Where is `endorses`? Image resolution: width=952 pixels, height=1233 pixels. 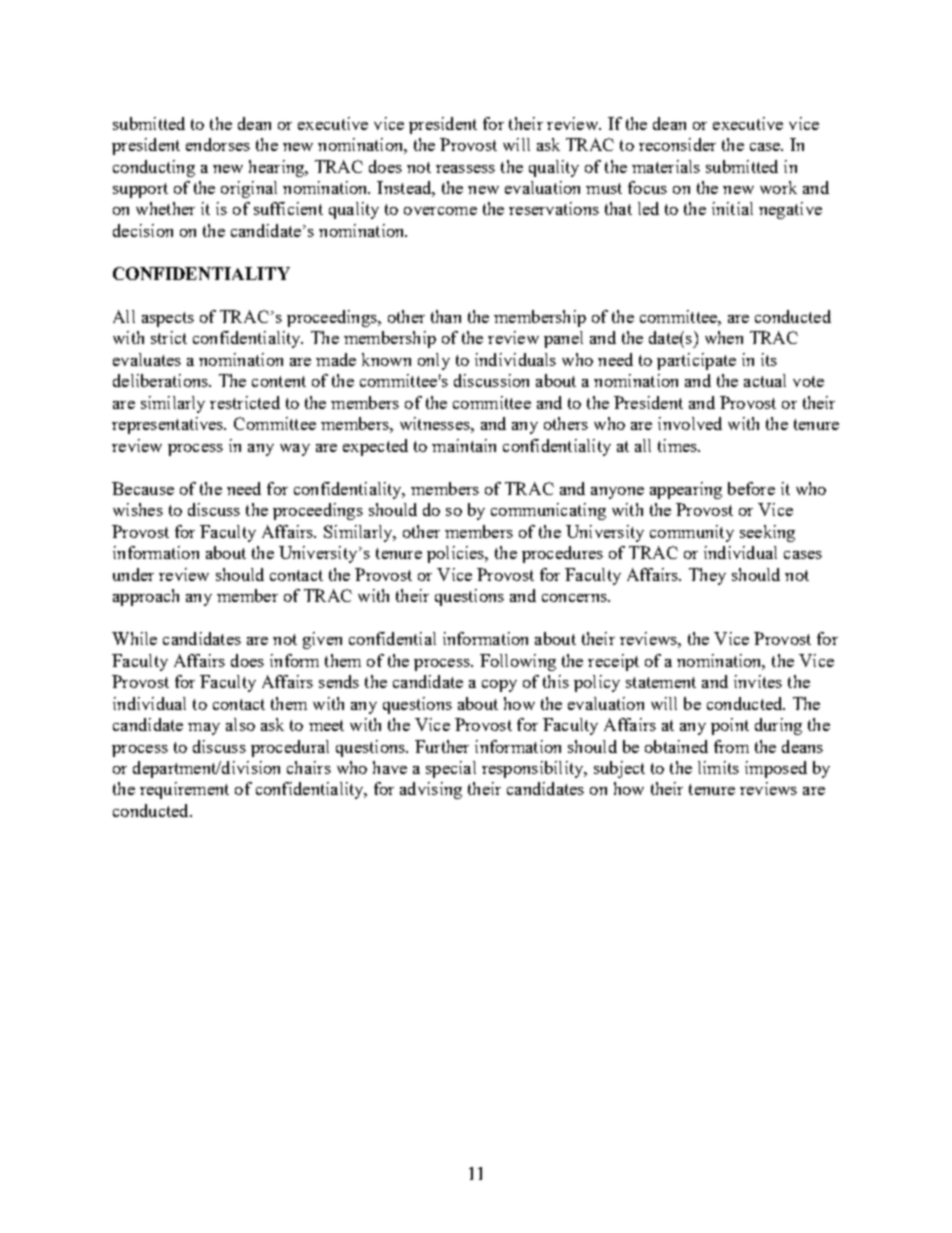
endorses is located at coordinates (218, 144).
